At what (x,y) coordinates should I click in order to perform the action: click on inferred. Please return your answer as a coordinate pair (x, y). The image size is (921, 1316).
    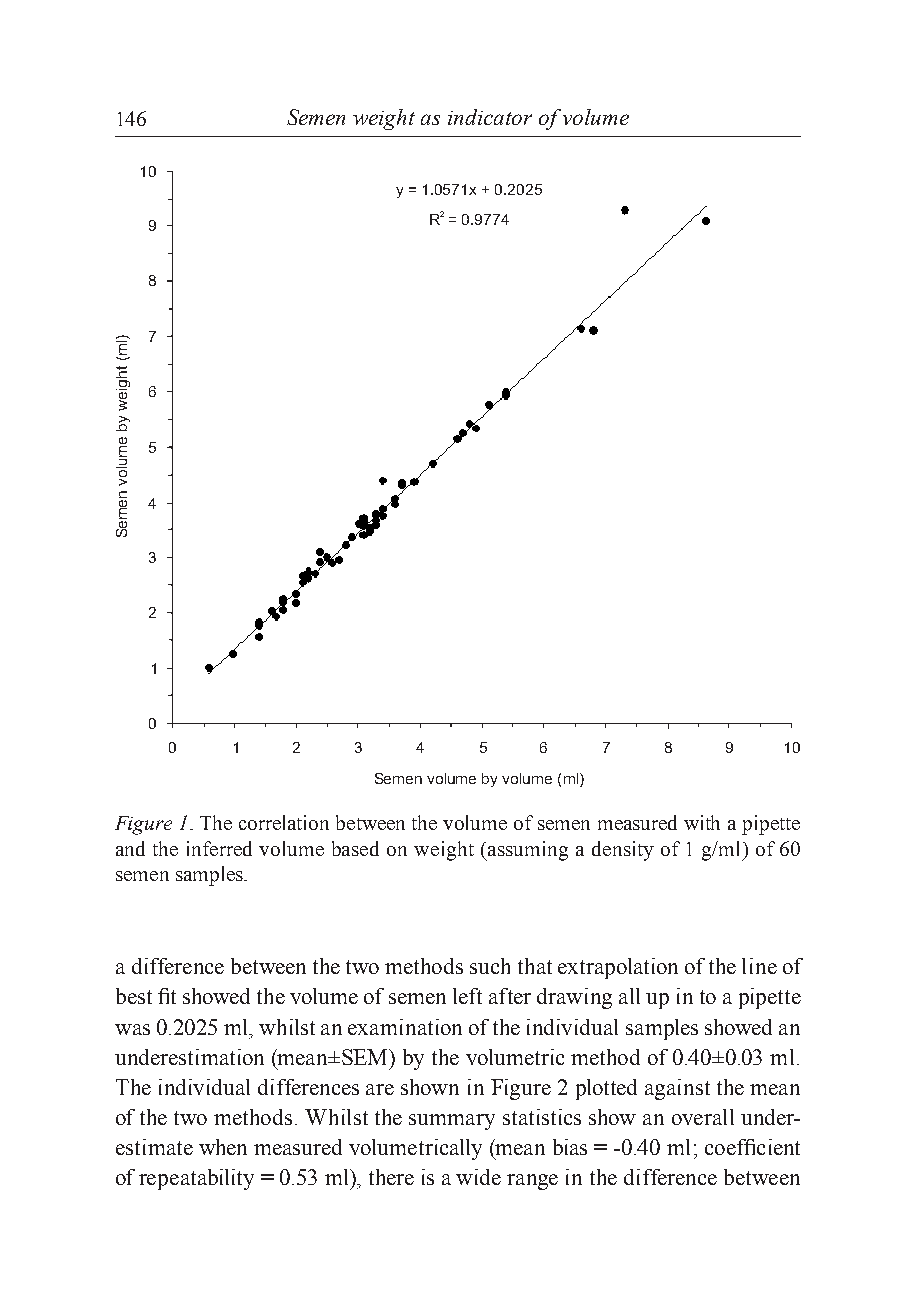
    Looking at the image, I should click on (219, 848).
